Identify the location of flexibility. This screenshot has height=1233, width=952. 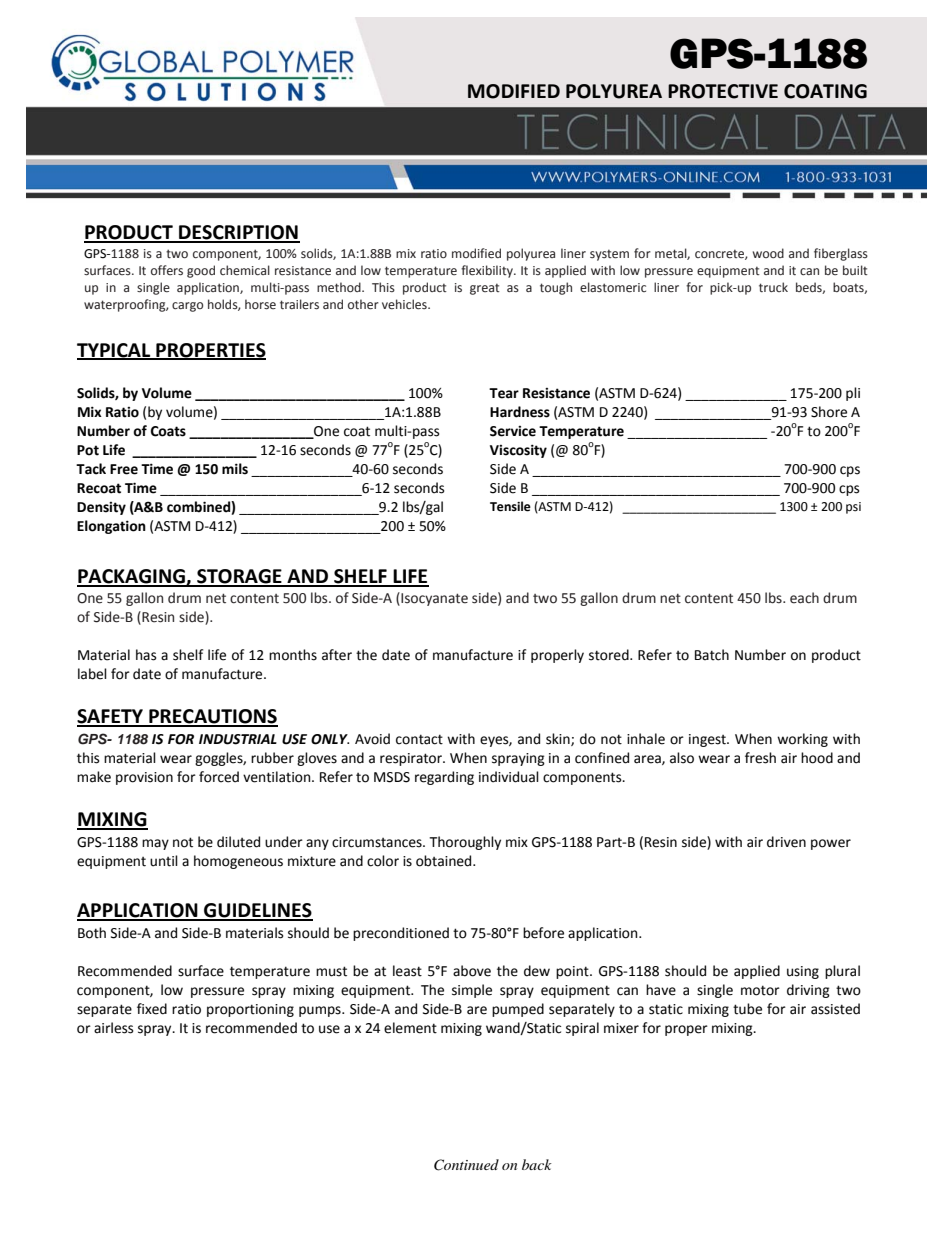
(488, 271).
